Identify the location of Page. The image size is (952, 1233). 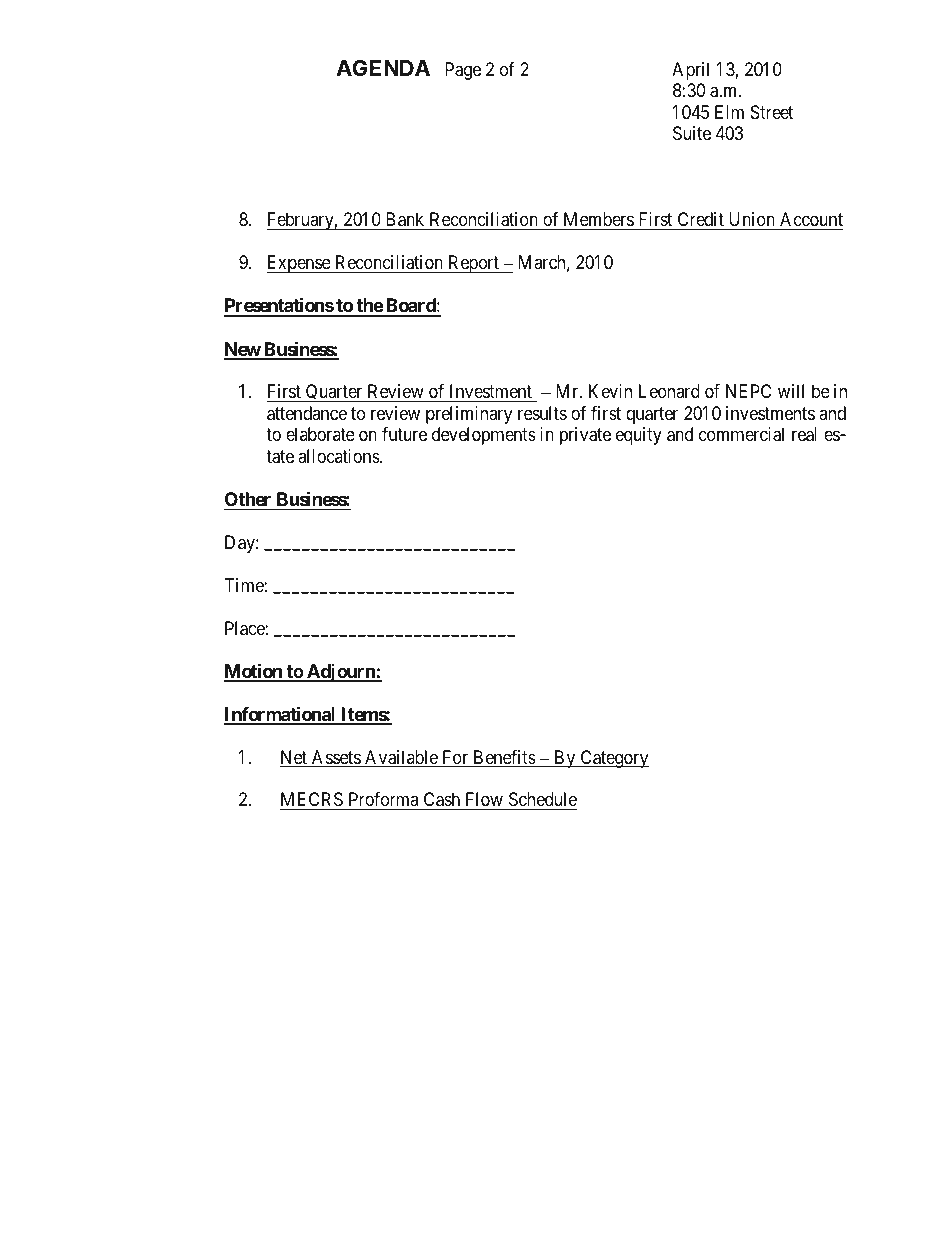
(463, 71).
